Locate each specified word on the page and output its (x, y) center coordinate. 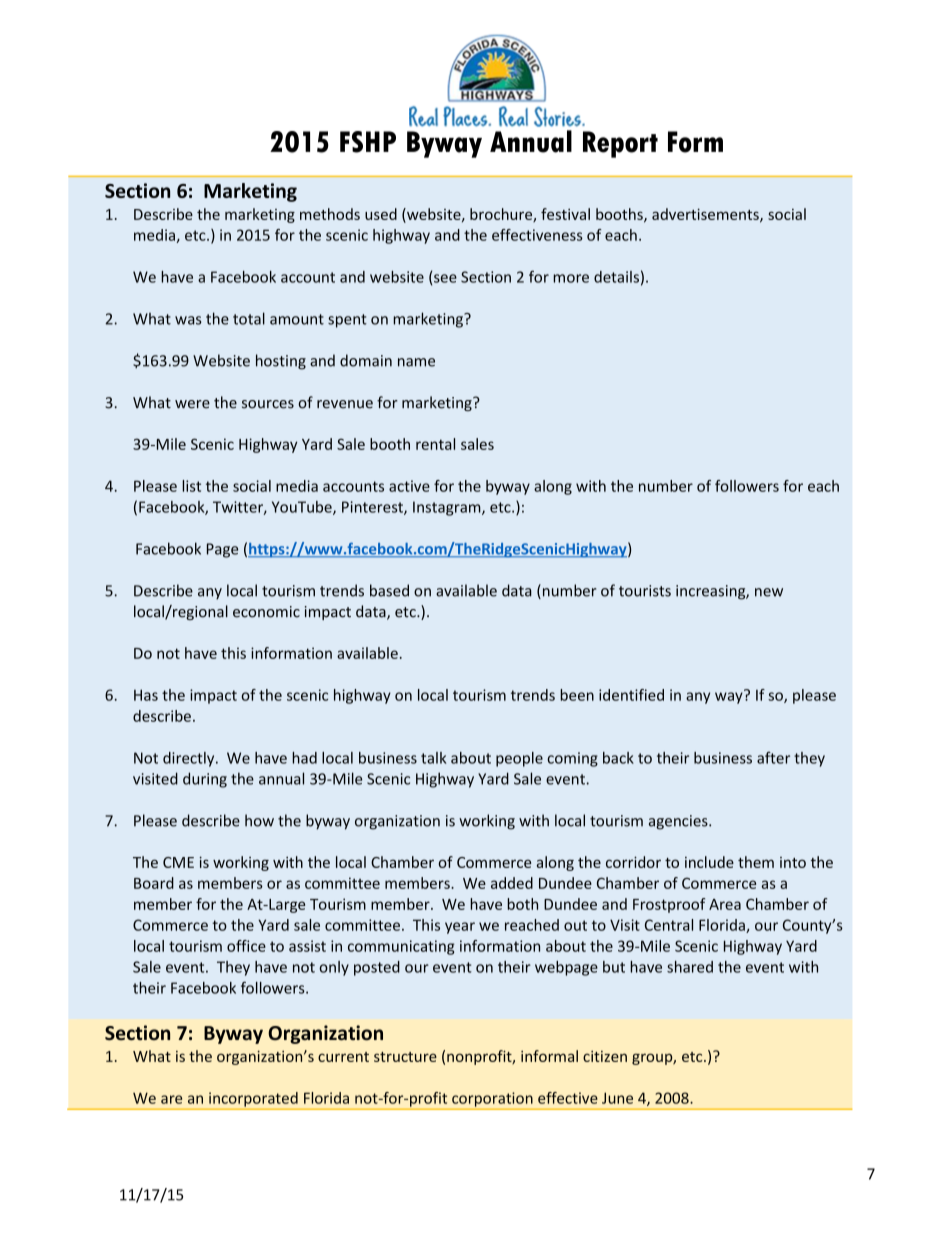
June (617, 1098)
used (381, 214)
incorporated (253, 1099)
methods (330, 214)
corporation (492, 1099)
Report (620, 144)
